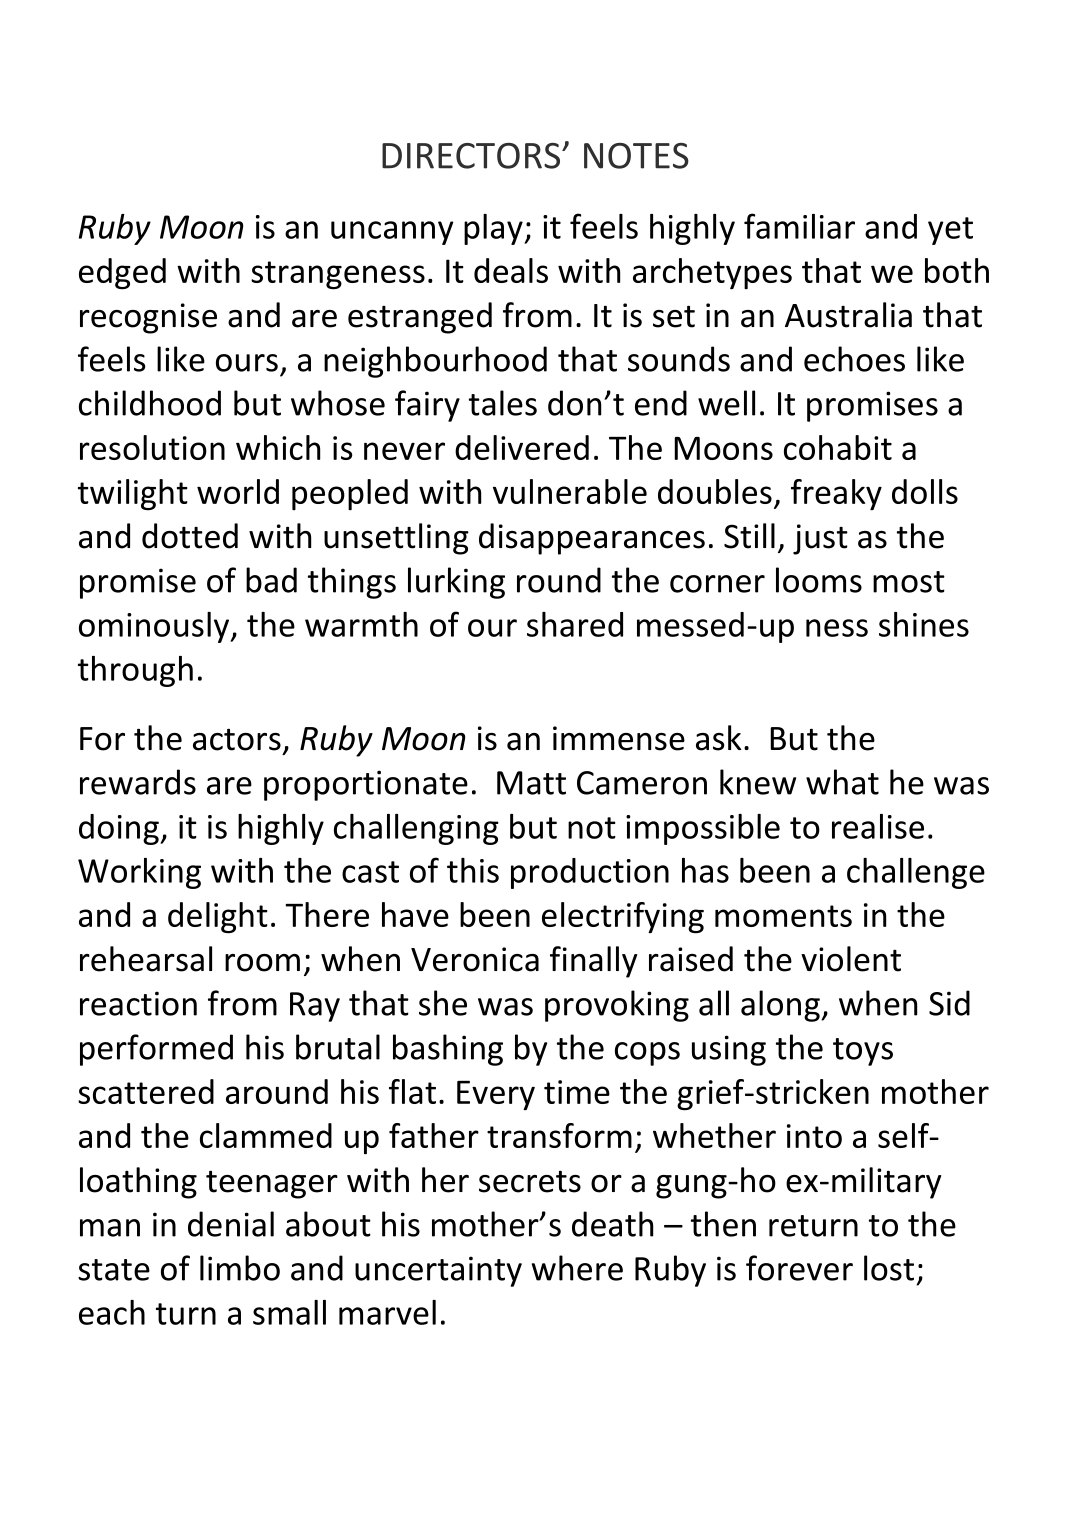  Describe the element at coordinates (842, 782) in the image. I see `what` at that location.
